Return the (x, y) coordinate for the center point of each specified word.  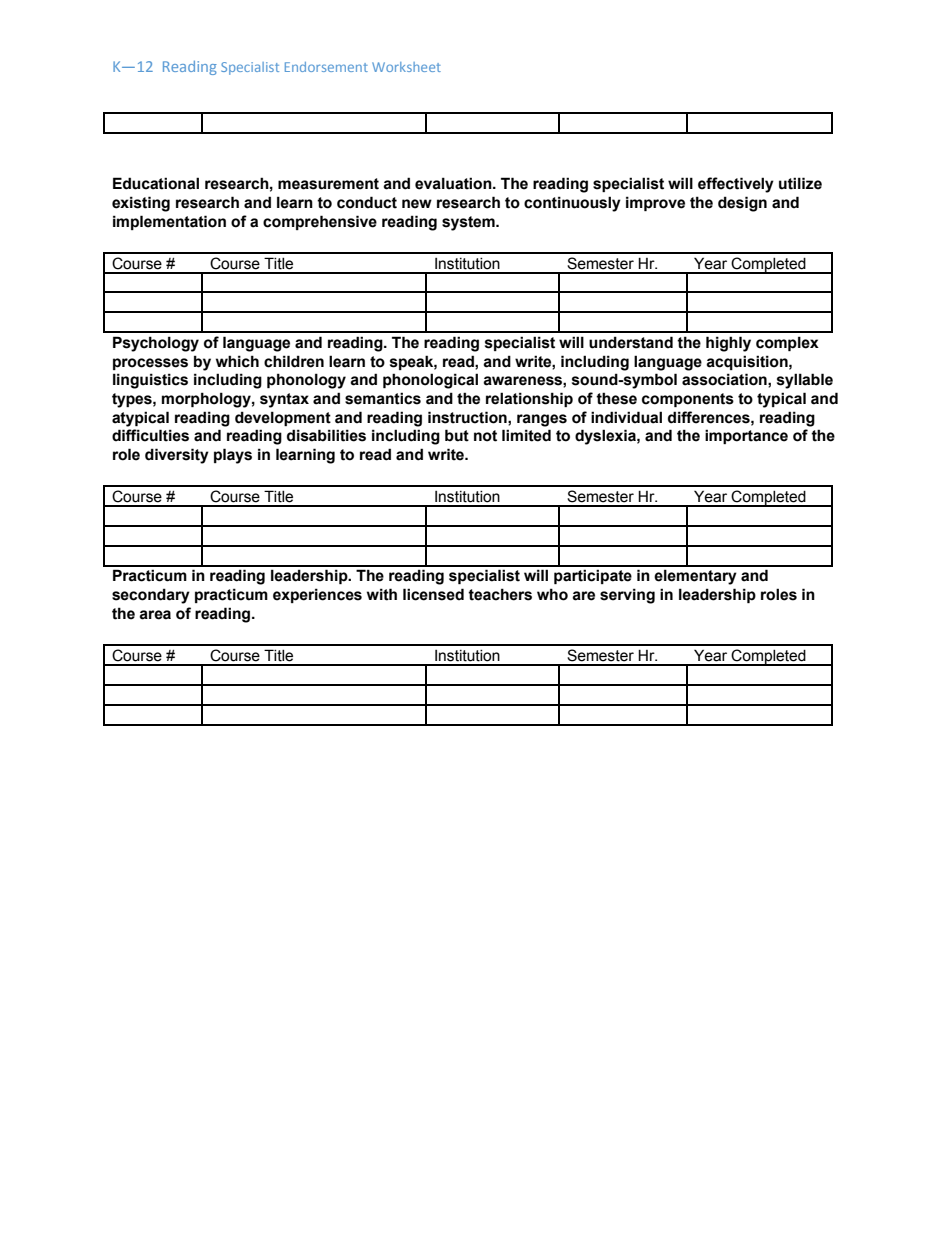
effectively (736, 185)
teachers (500, 594)
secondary (151, 596)
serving (627, 596)
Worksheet (406, 67)
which (237, 361)
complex (787, 343)
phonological (430, 381)
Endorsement (326, 67)
